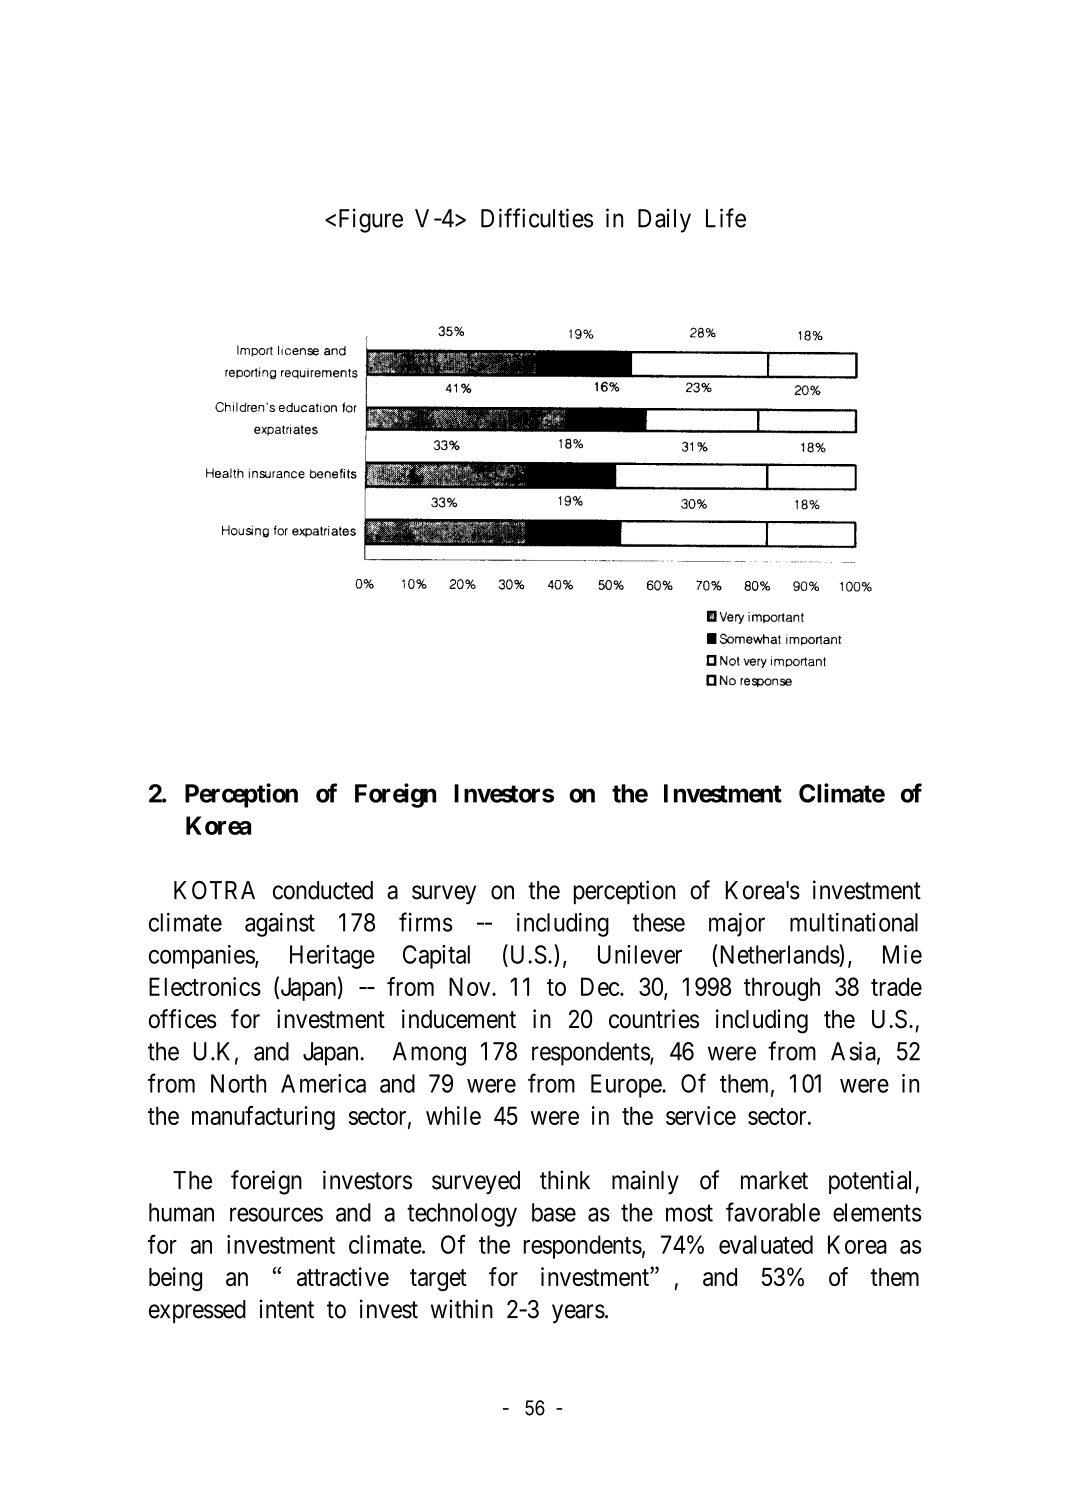 The height and width of the page is (1504, 1066). Describe the element at coordinates (578, 1314) in the page. I see `years` at that location.
